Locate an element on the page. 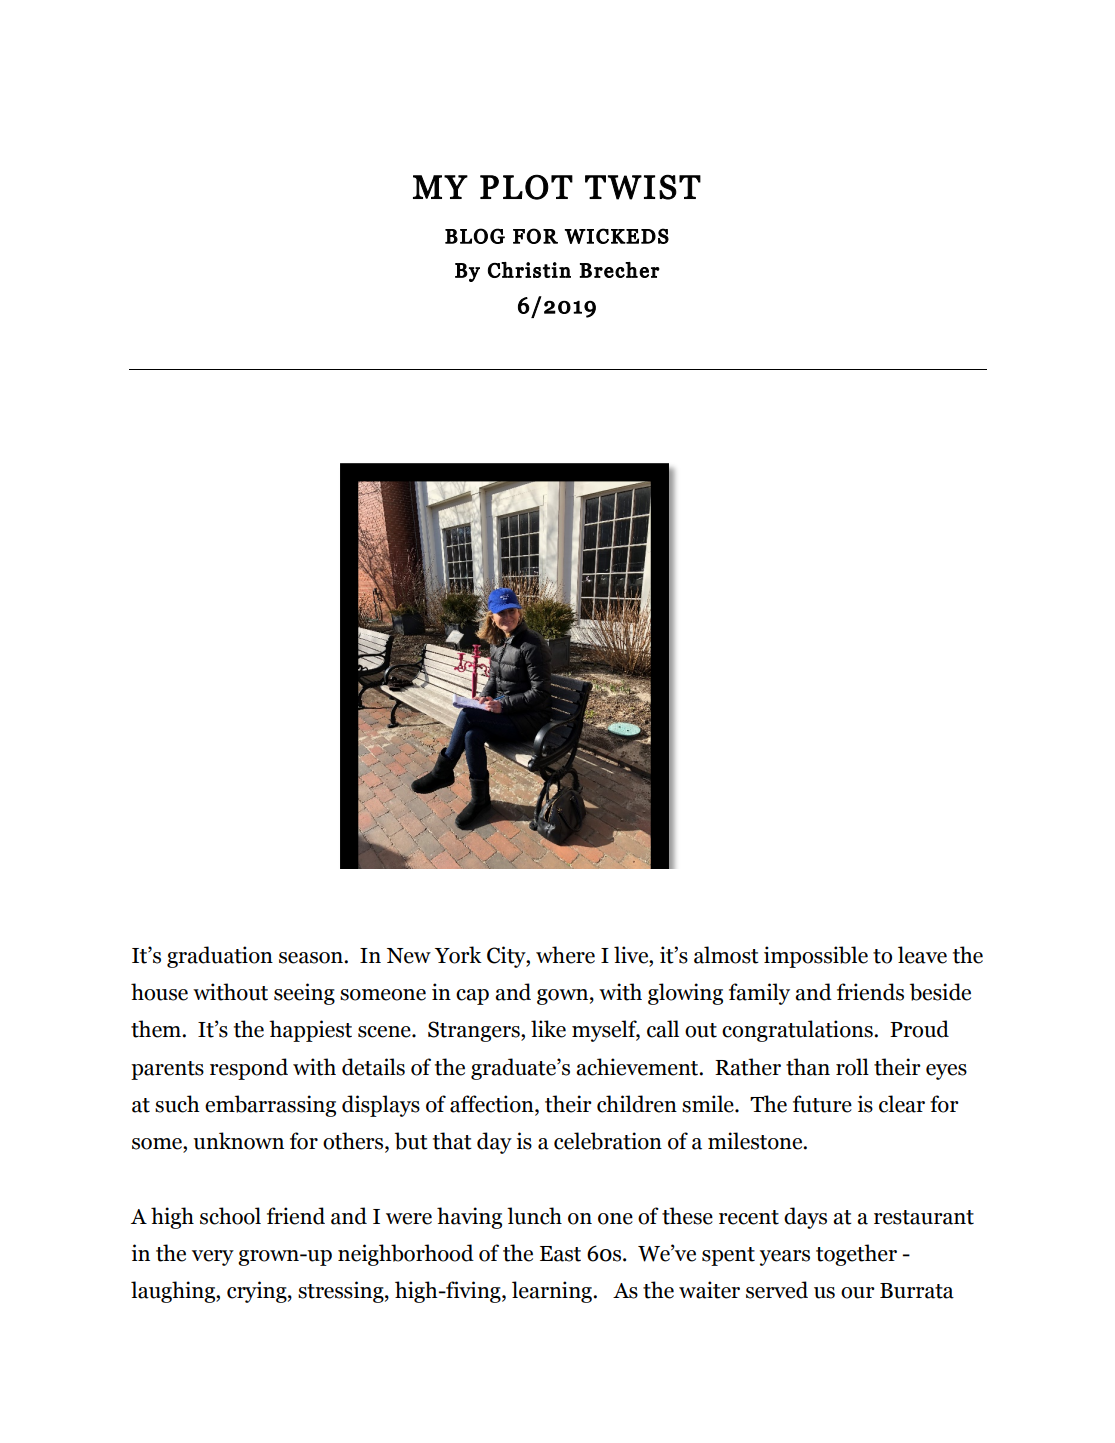 The width and height of the page is (1115, 1443). East is located at coordinates (560, 1254).
